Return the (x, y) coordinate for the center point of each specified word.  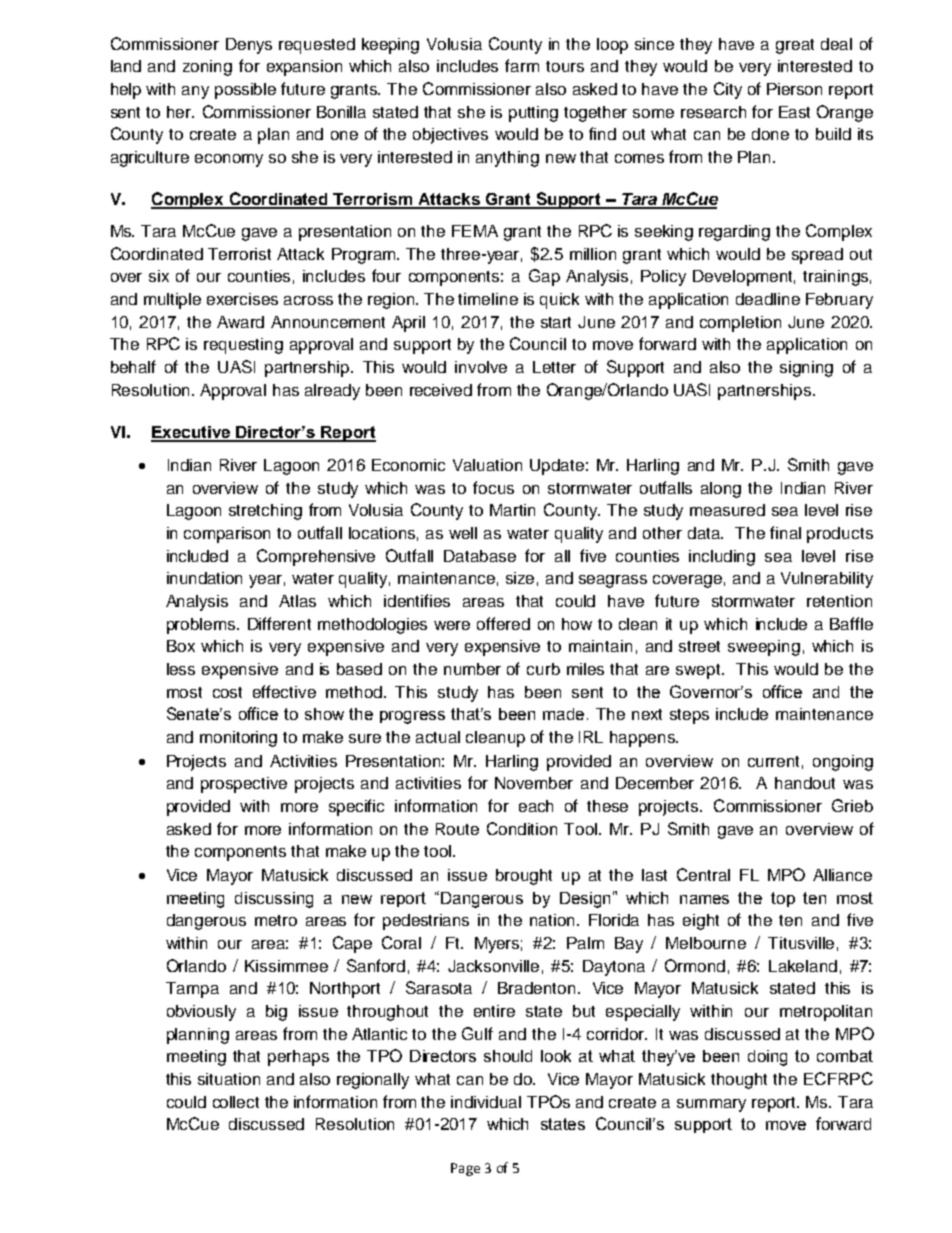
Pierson (794, 89)
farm (522, 65)
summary (711, 1105)
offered (503, 623)
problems (202, 626)
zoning (207, 68)
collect (236, 1102)
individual (486, 1102)
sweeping (764, 648)
